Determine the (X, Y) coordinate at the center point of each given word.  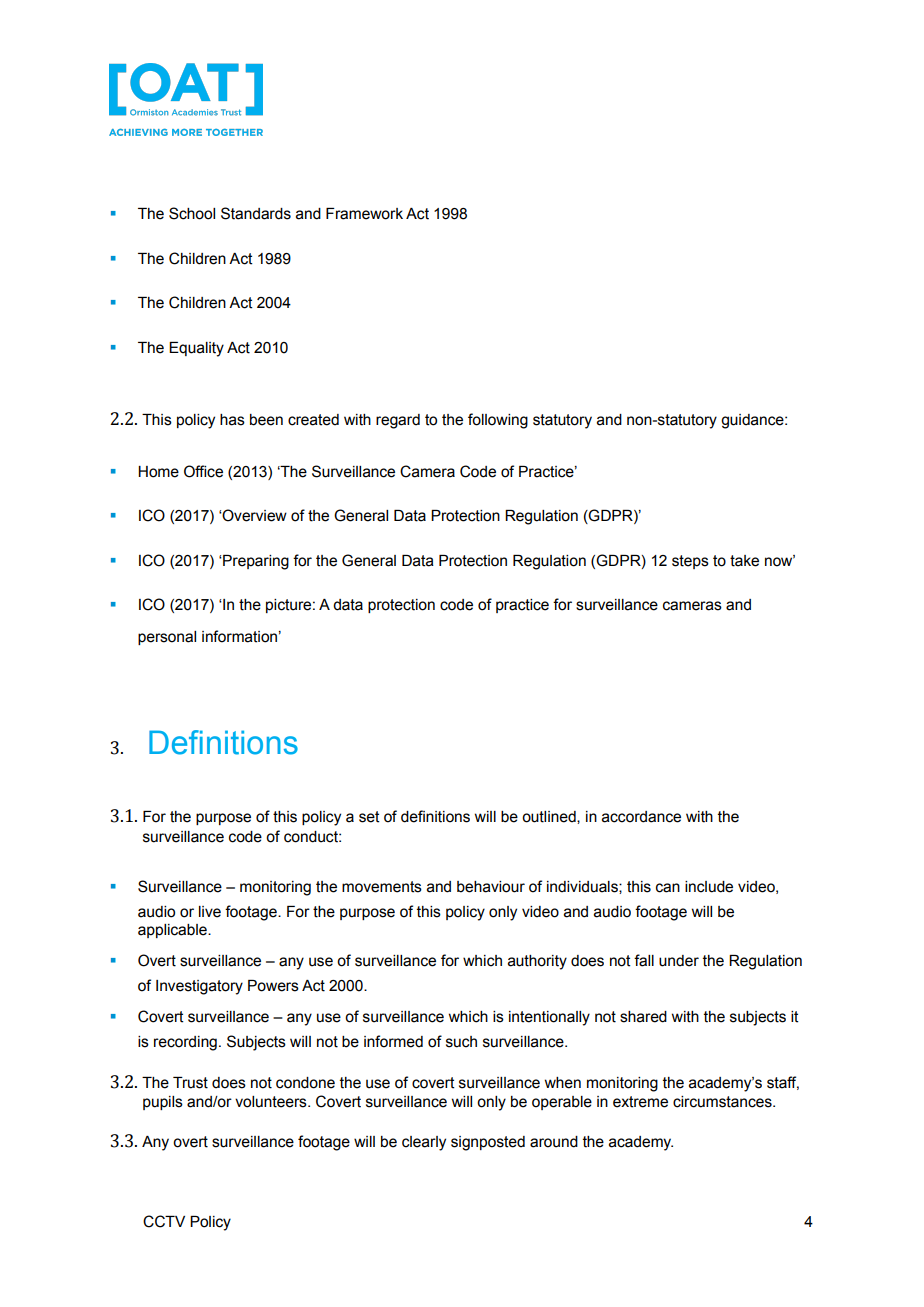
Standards (256, 213)
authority (537, 962)
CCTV (164, 1221)
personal (167, 638)
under (679, 961)
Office (203, 471)
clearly (424, 1143)
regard (398, 421)
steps (690, 562)
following (498, 421)
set (369, 817)
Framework (364, 214)
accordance (641, 817)
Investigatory (199, 987)
